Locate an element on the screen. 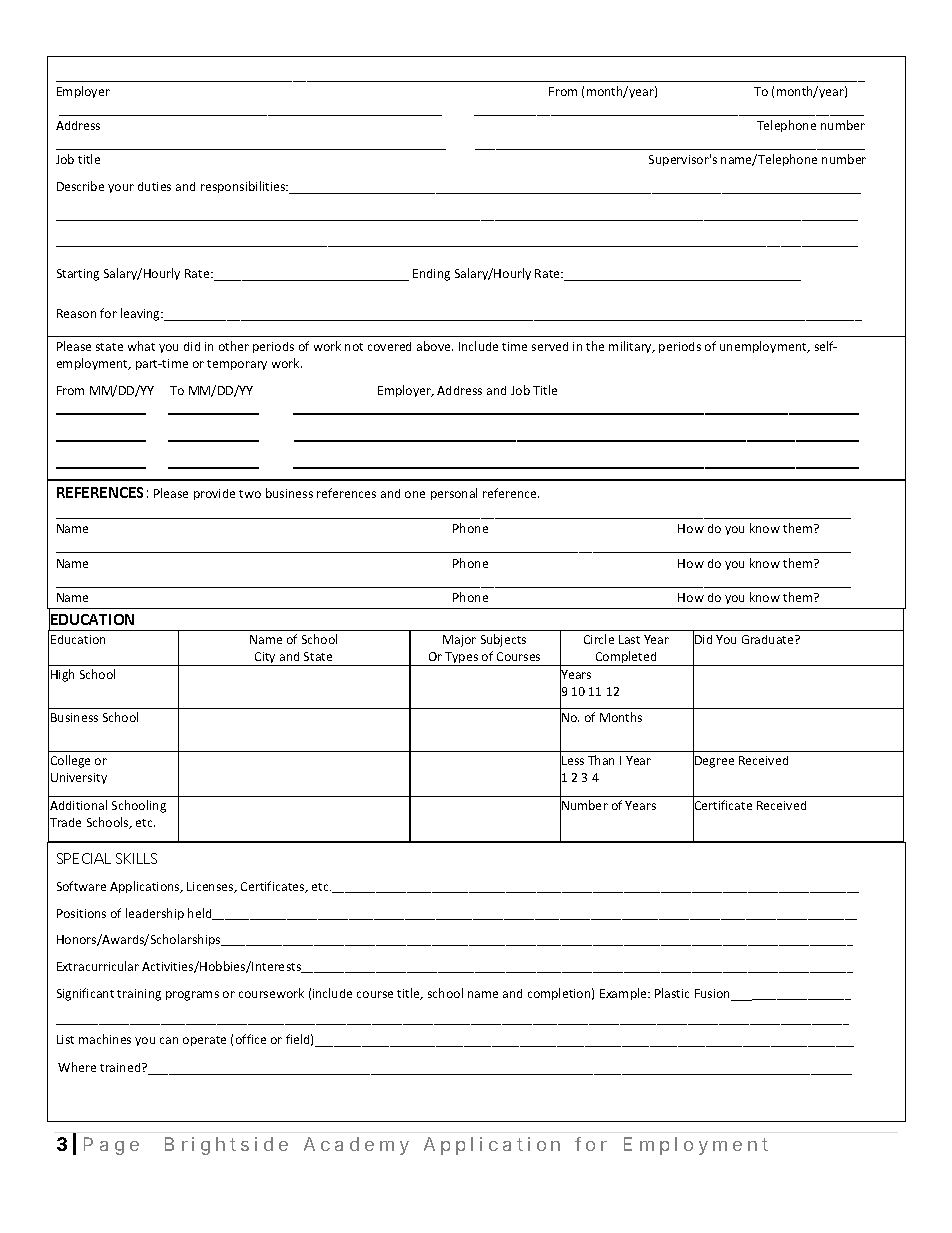 The width and height of the screenshot is (952, 1233). High is located at coordinates (62, 675).
